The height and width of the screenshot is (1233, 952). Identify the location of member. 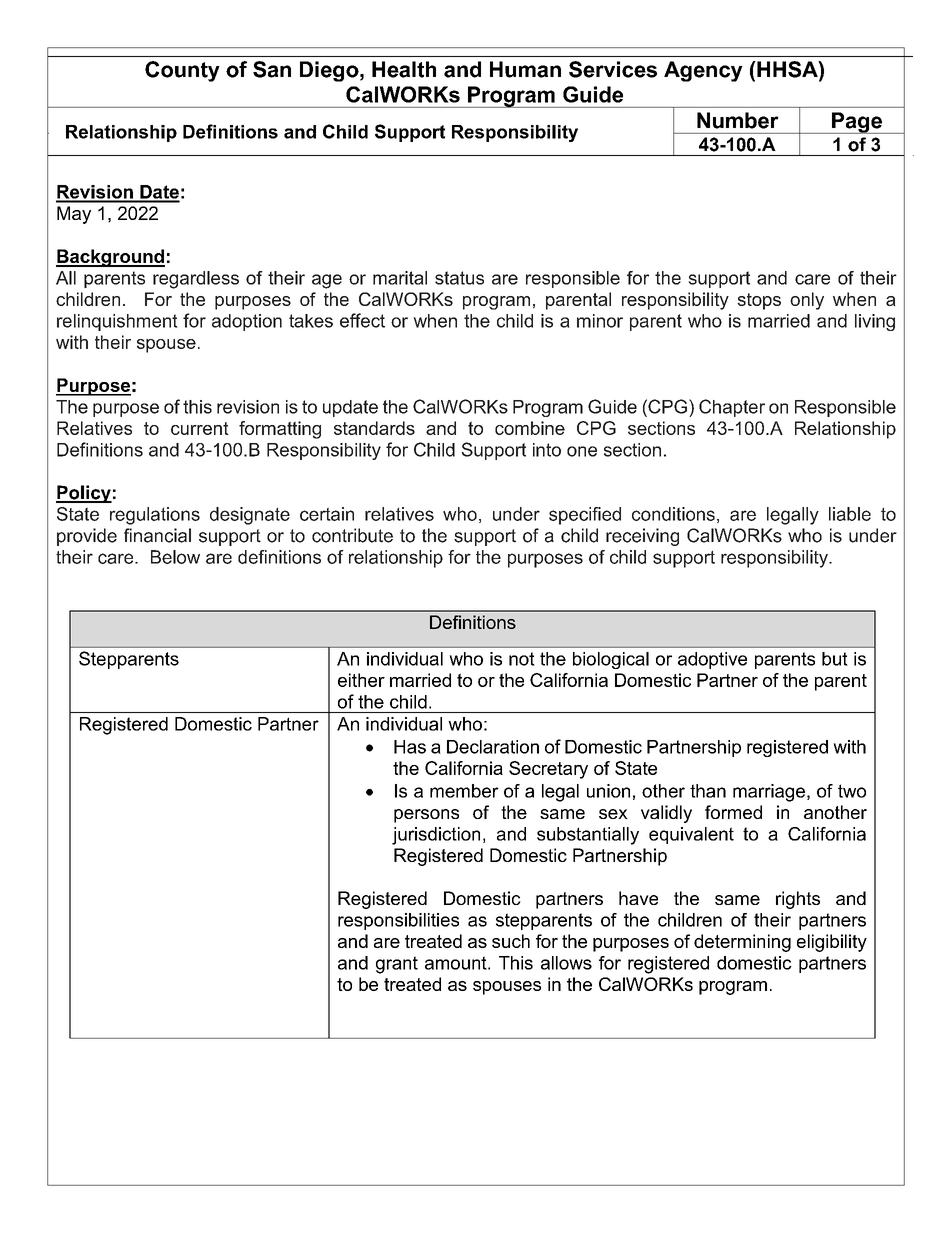
(464, 791).
